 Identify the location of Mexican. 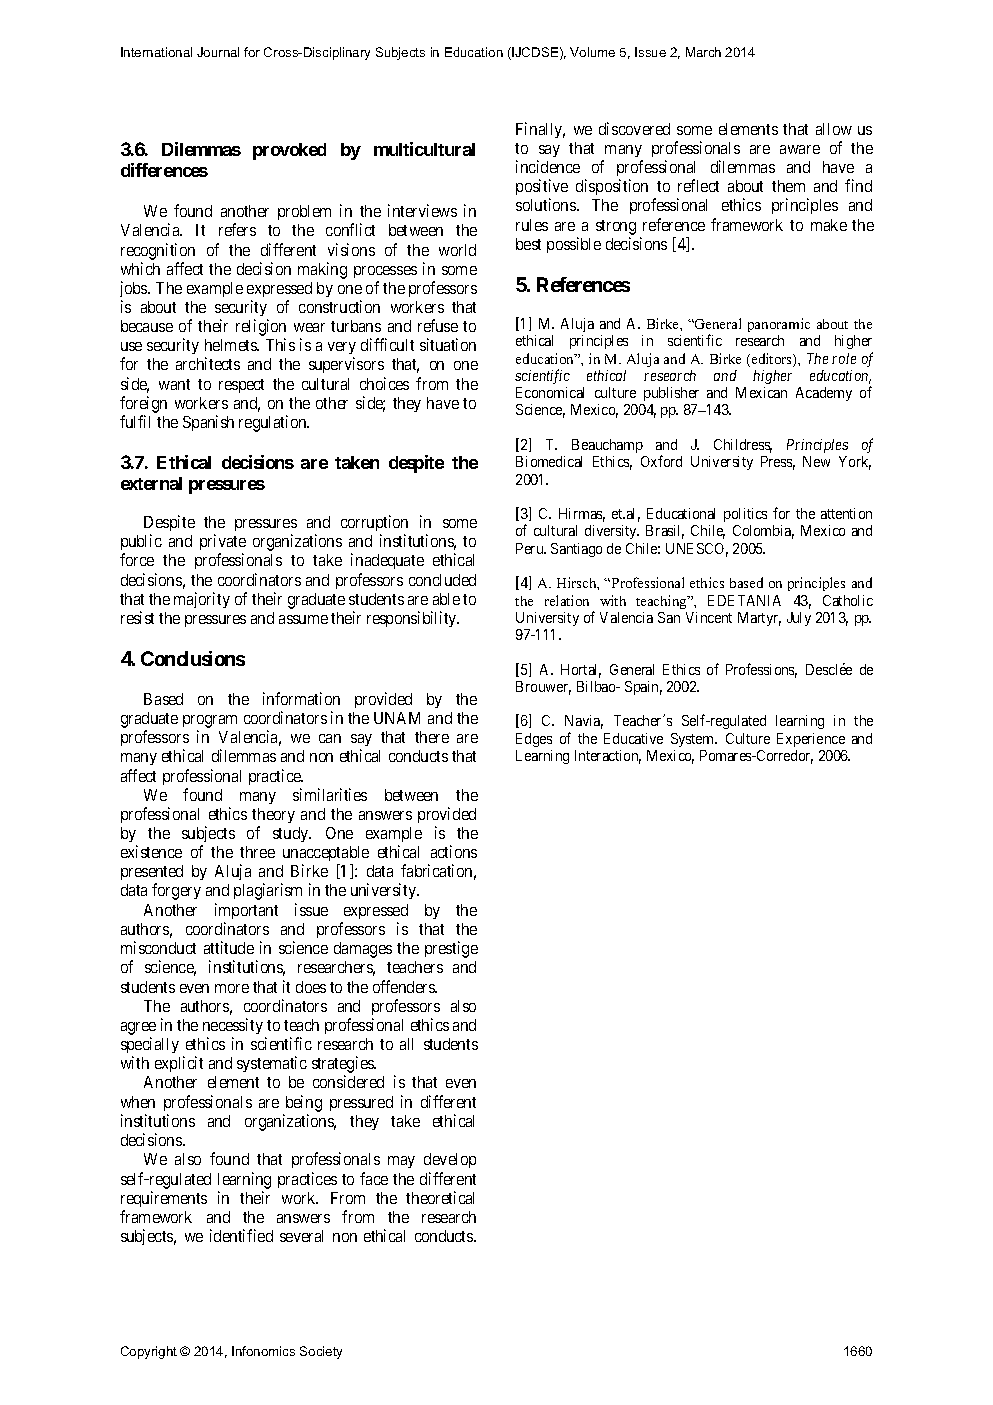
(761, 392).
